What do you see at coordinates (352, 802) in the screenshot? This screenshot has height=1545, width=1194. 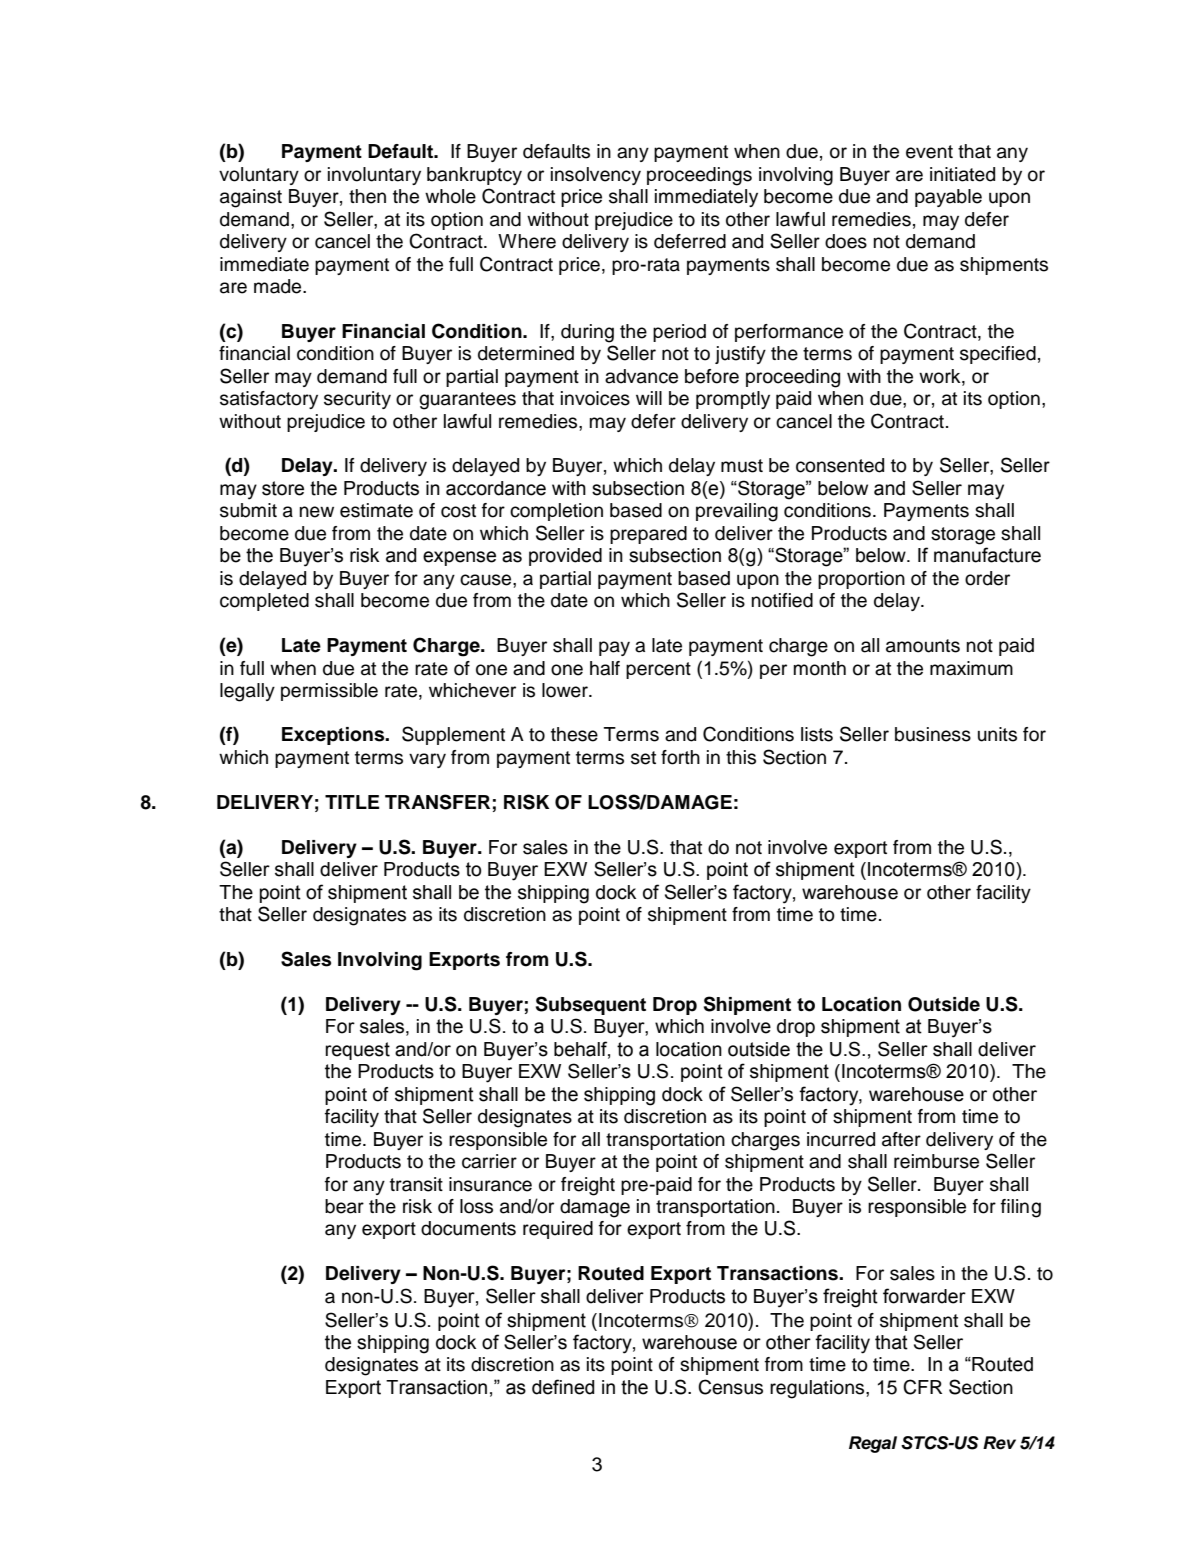 I see `TITLE` at bounding box center [352, 802].
